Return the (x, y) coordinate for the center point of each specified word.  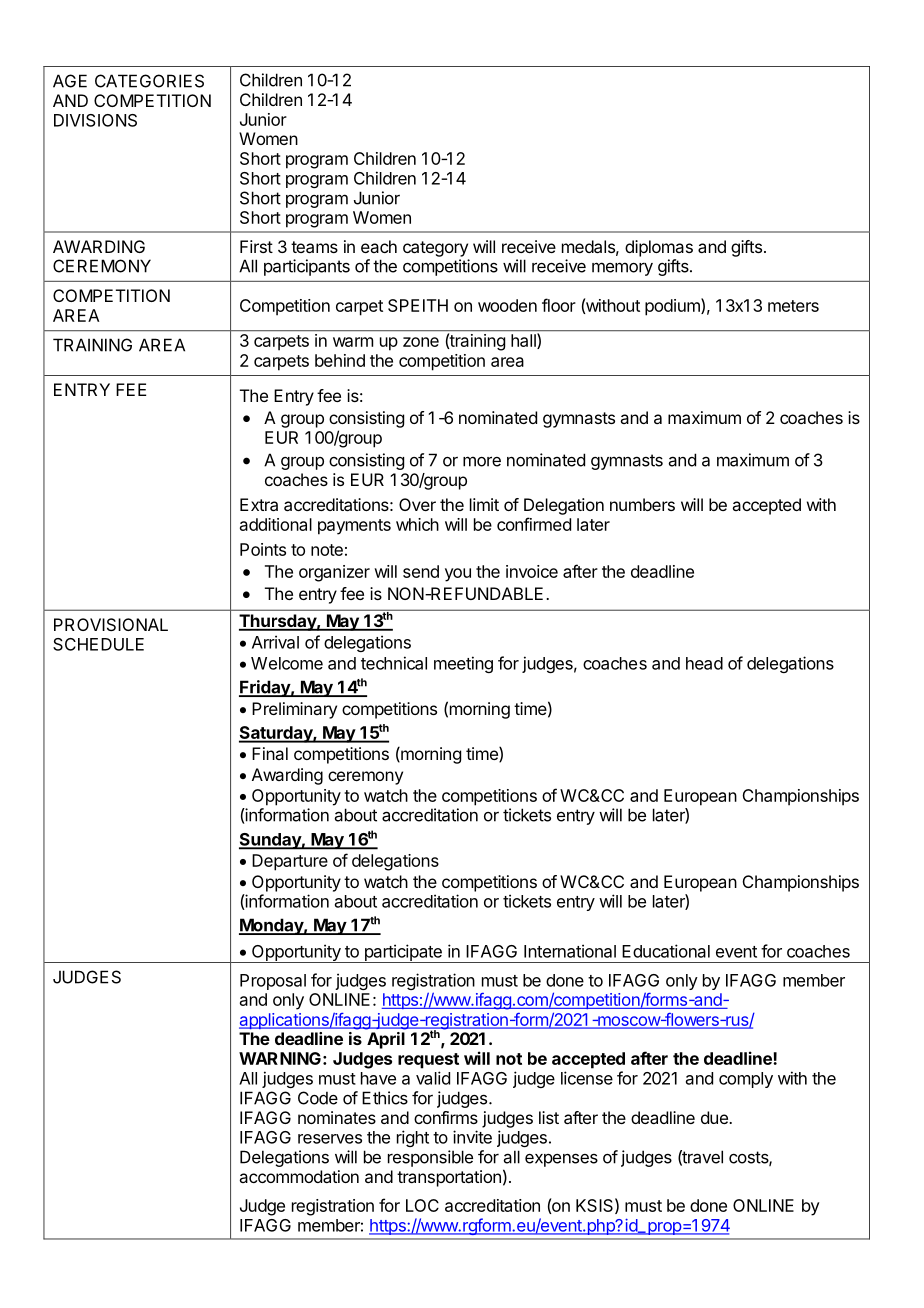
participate (403, 953)
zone (421, 342)
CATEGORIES (149, 81)
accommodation (299, 1176)
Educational (666, 951)
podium (673, 307)
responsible (430, 1158)
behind (340, 360)
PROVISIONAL (111, 624)
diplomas (659, 248)
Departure (290, 862)
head (704, 663)
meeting (463, 664)
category (435, 249)
